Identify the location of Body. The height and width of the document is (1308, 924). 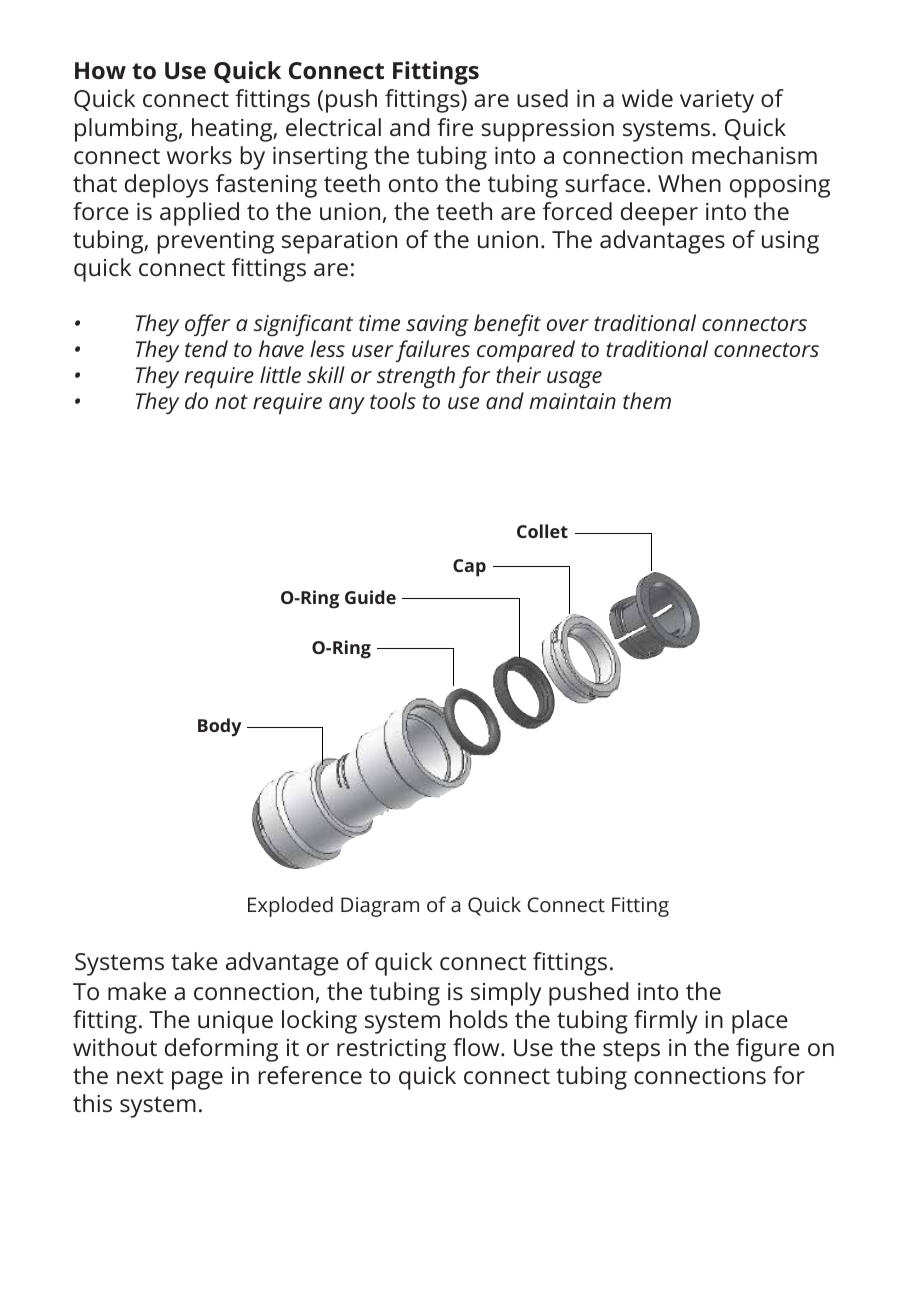
(220, 727).
